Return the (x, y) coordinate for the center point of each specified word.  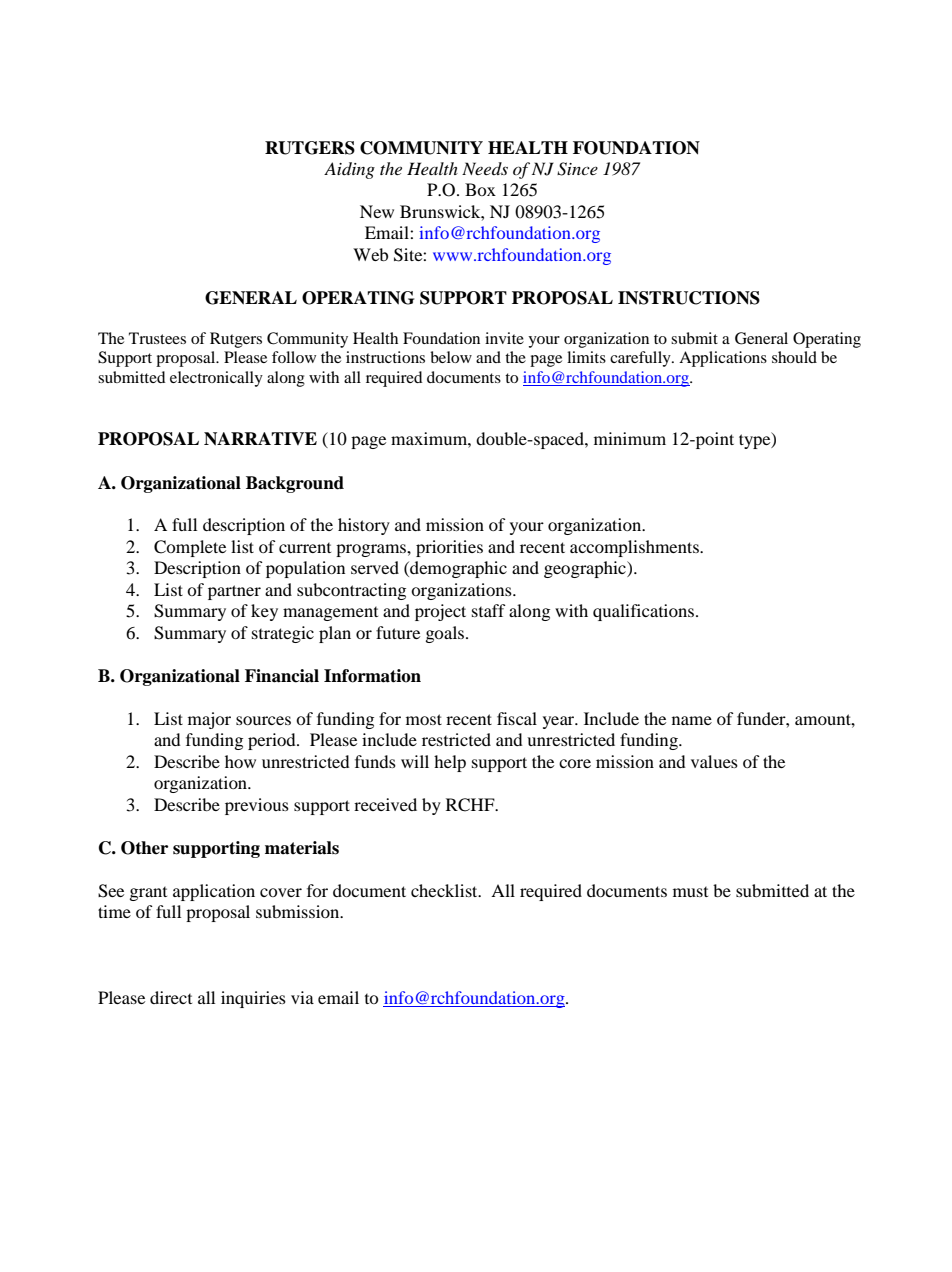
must (690, 892)
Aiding (349, 170)
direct (171, 997)
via (302, 997)
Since (577, 169)
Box (480, 189)
